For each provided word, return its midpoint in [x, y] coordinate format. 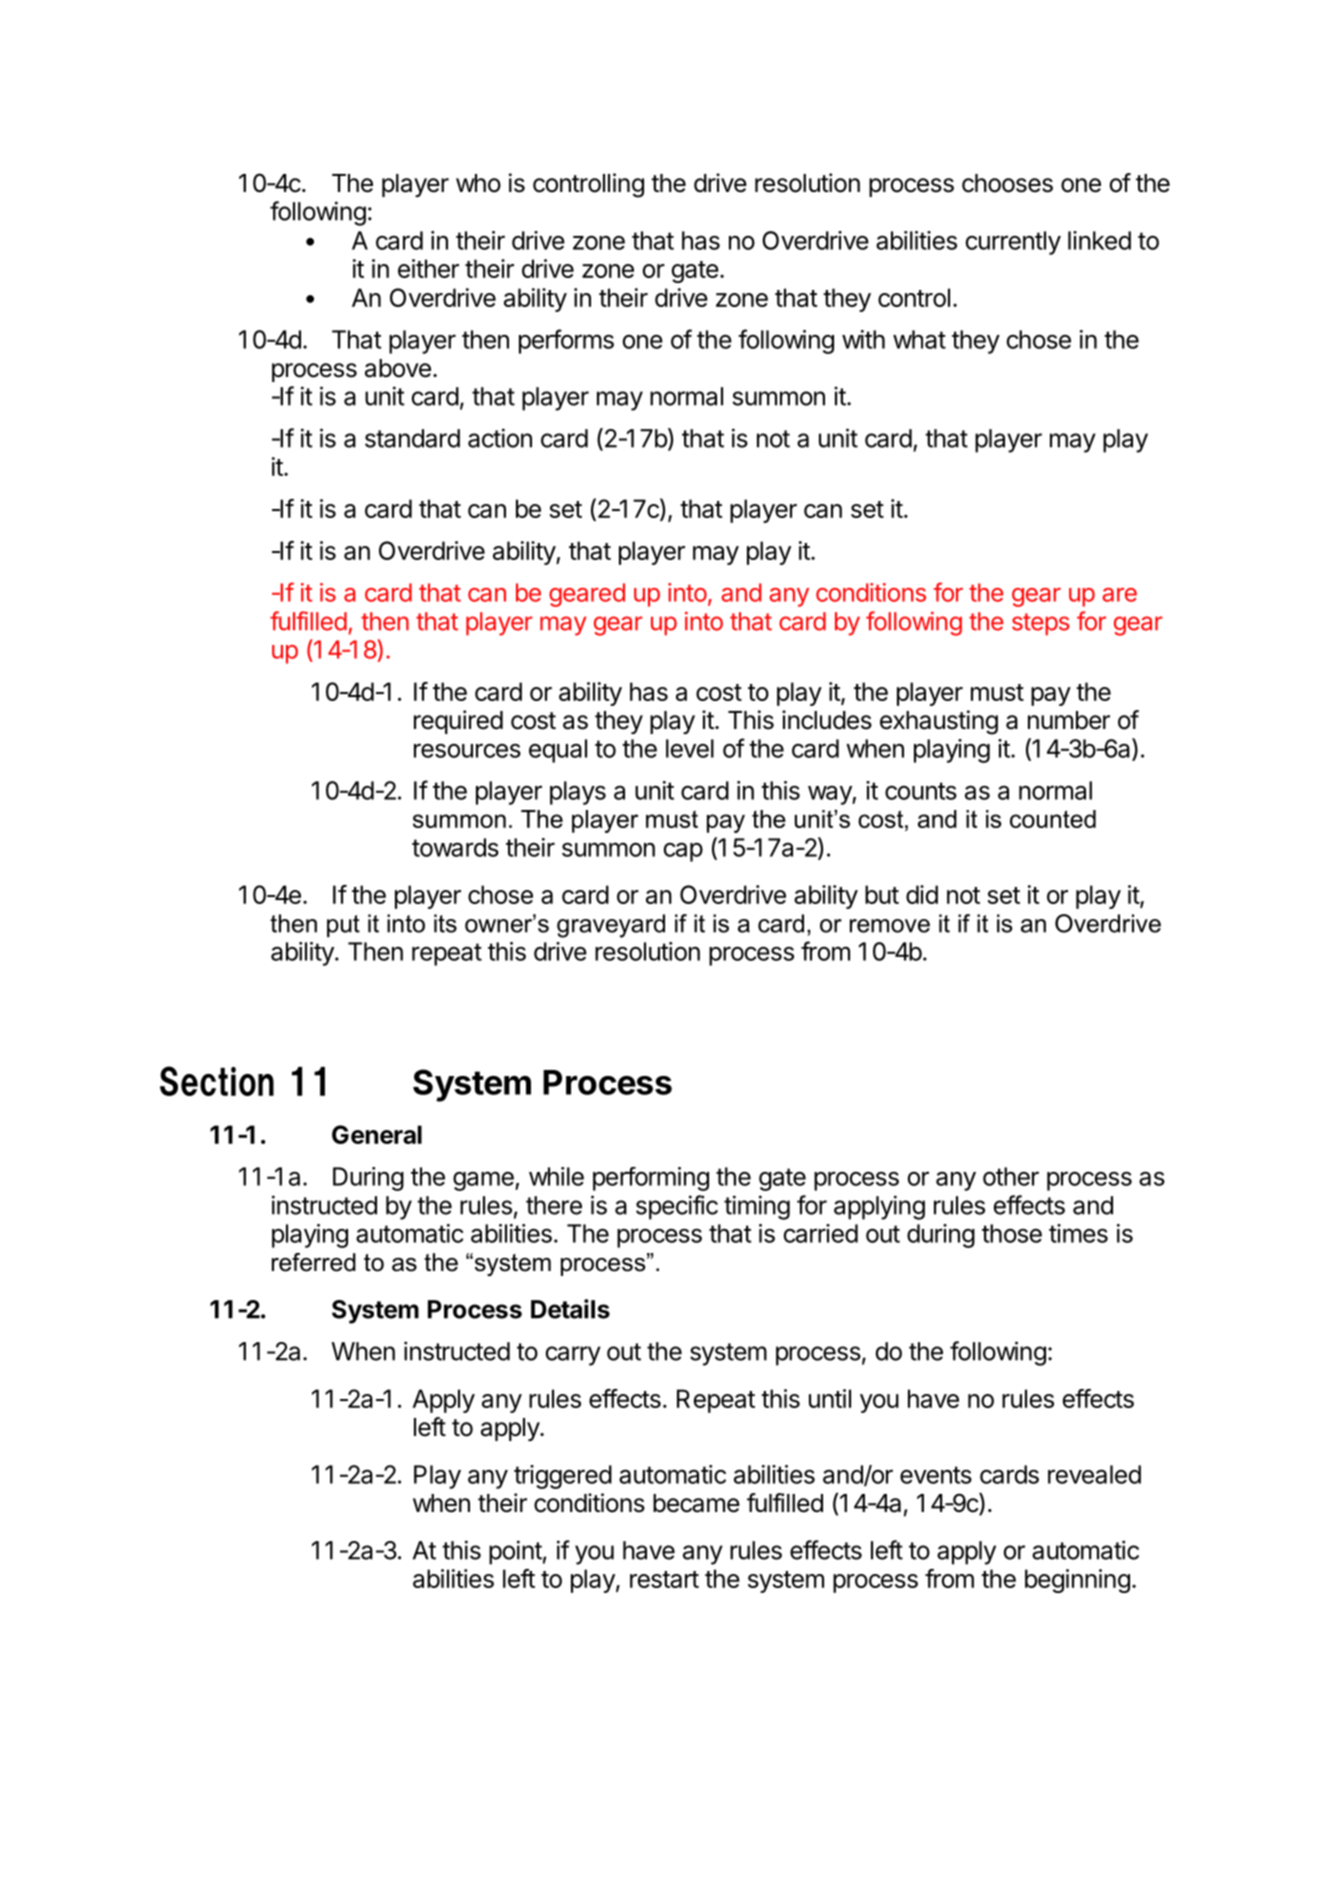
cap [683, 852]
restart [664, 1579]
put [343, 926]
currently [1013, 243]
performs [566, 341]
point [515, 1552]
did [922, 894]
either [428, 268]
